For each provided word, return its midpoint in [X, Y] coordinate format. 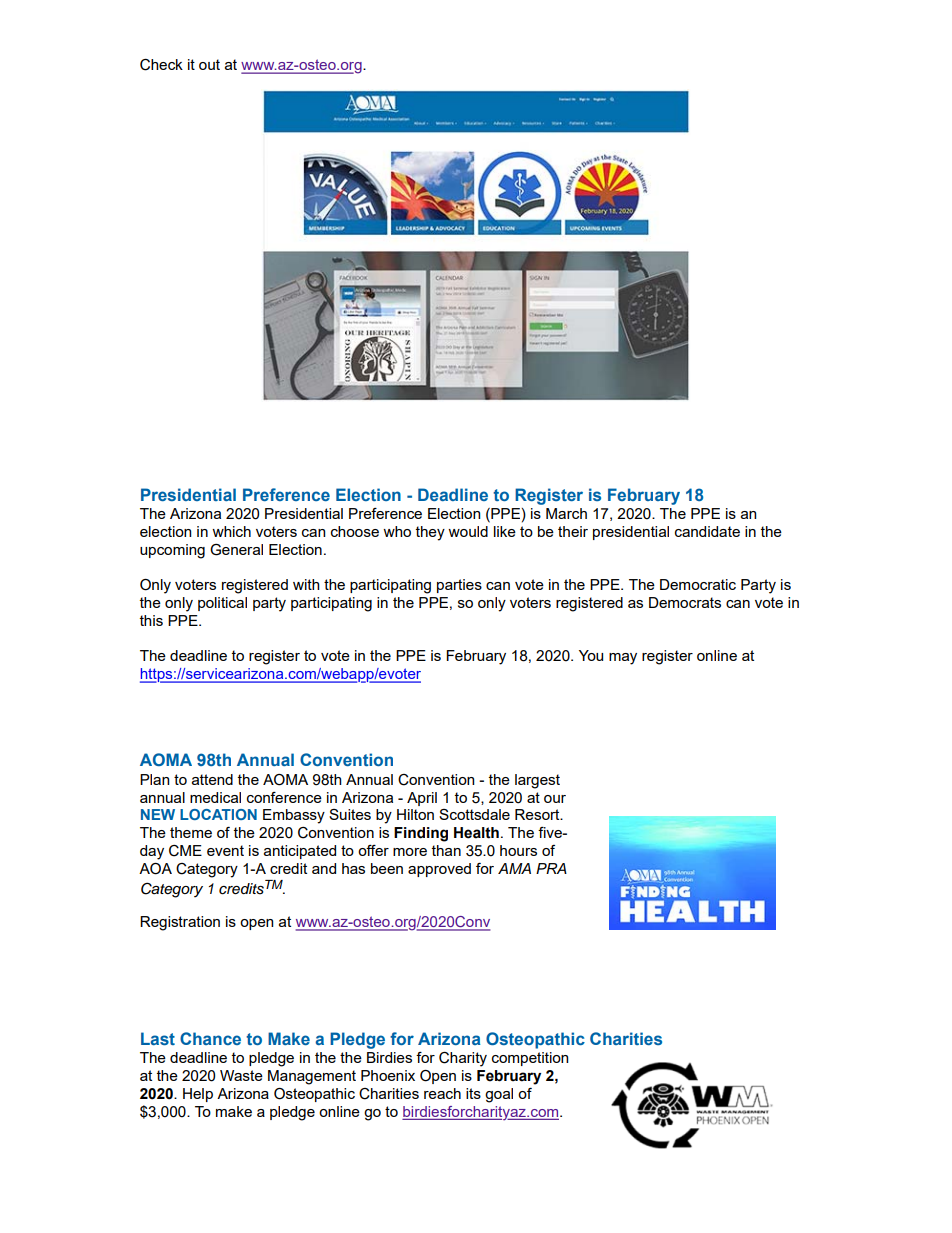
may [623, 659]
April [422, 799]
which [231, 531]
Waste [241, 1075]
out [209, 64]
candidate [707, 531]
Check [161, 65]
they [430, 533]
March [566, 513]
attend [212, 779]
